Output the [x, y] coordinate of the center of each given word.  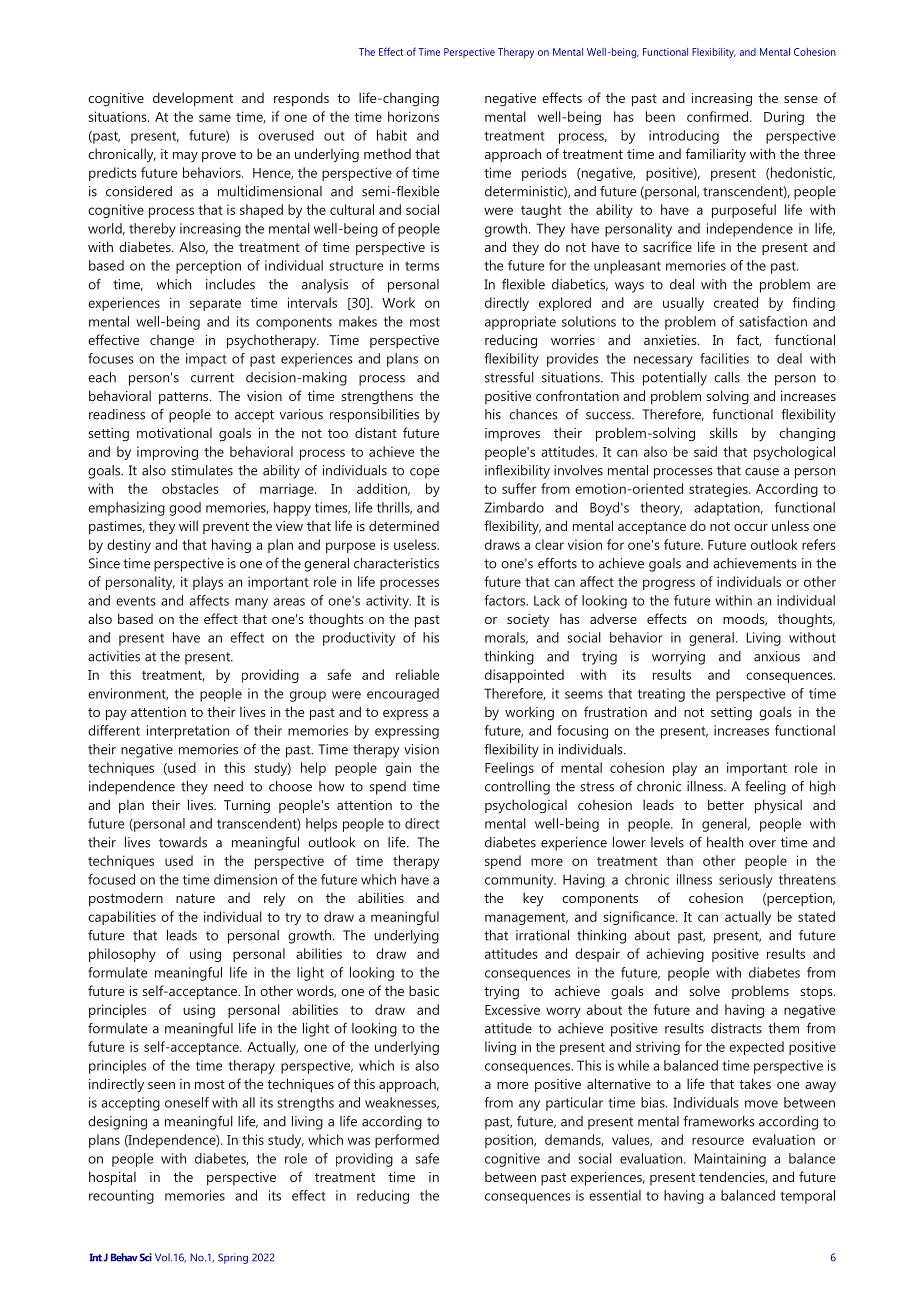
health [725, 842]
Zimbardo [514, 507]
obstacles [190, 488]
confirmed [719, 116]
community [520, 881]
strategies [719, 490]
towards [183, 842]
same [215, 118]
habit [392, 135]
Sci [146, 1257]
